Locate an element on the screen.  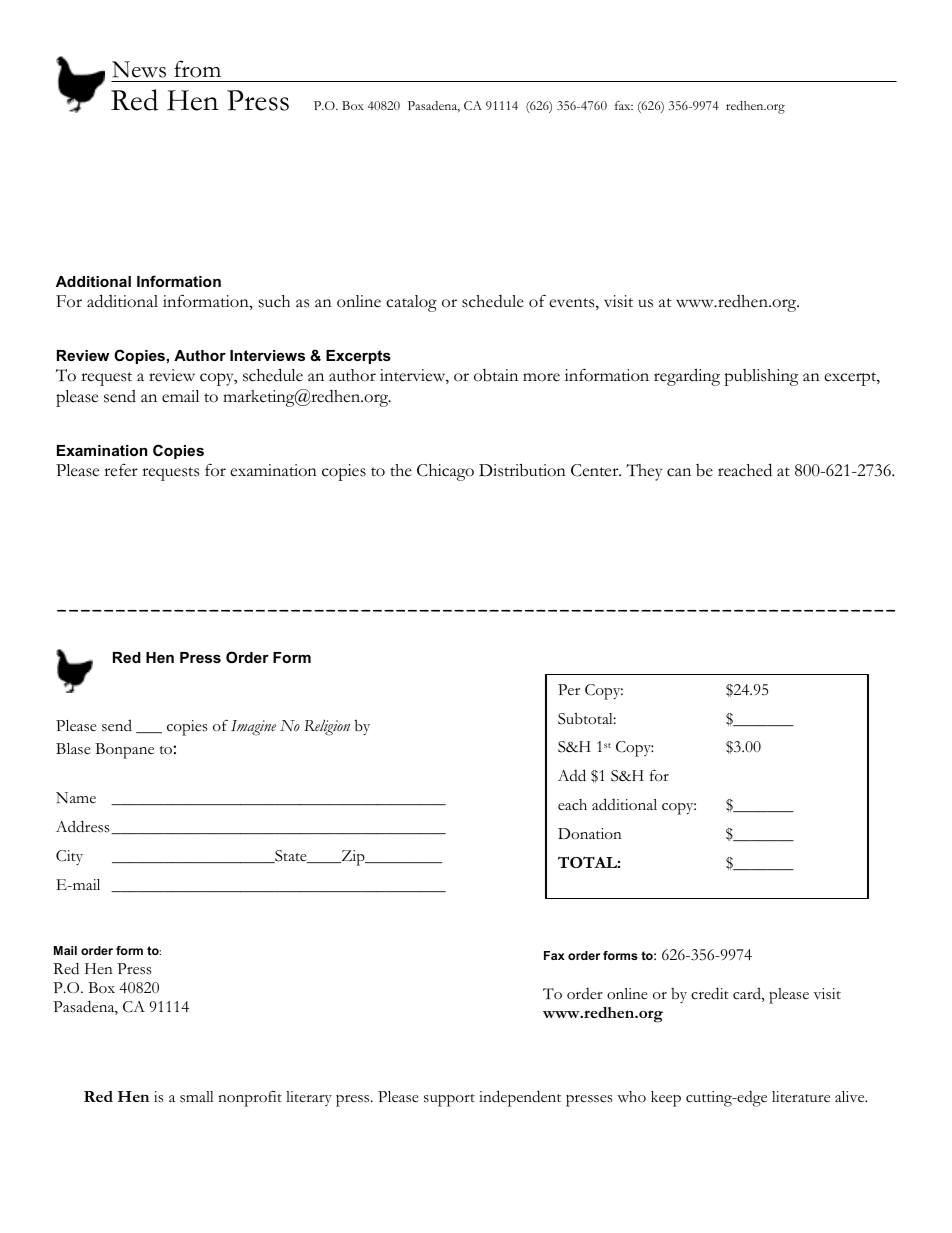
Chicago is located at coordinates (445, 472).
